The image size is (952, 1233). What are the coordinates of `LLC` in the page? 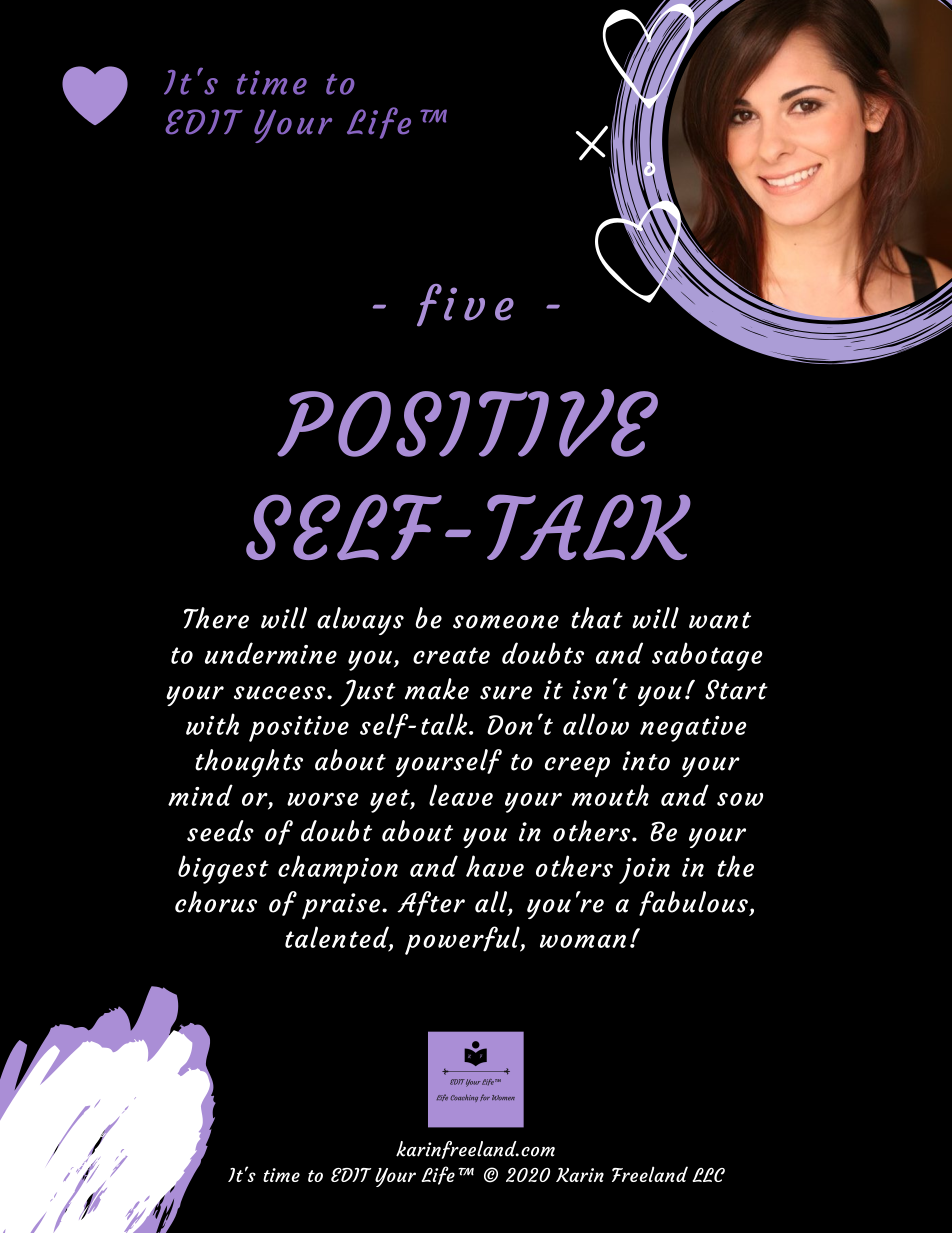 It's located at (708, 1175).
